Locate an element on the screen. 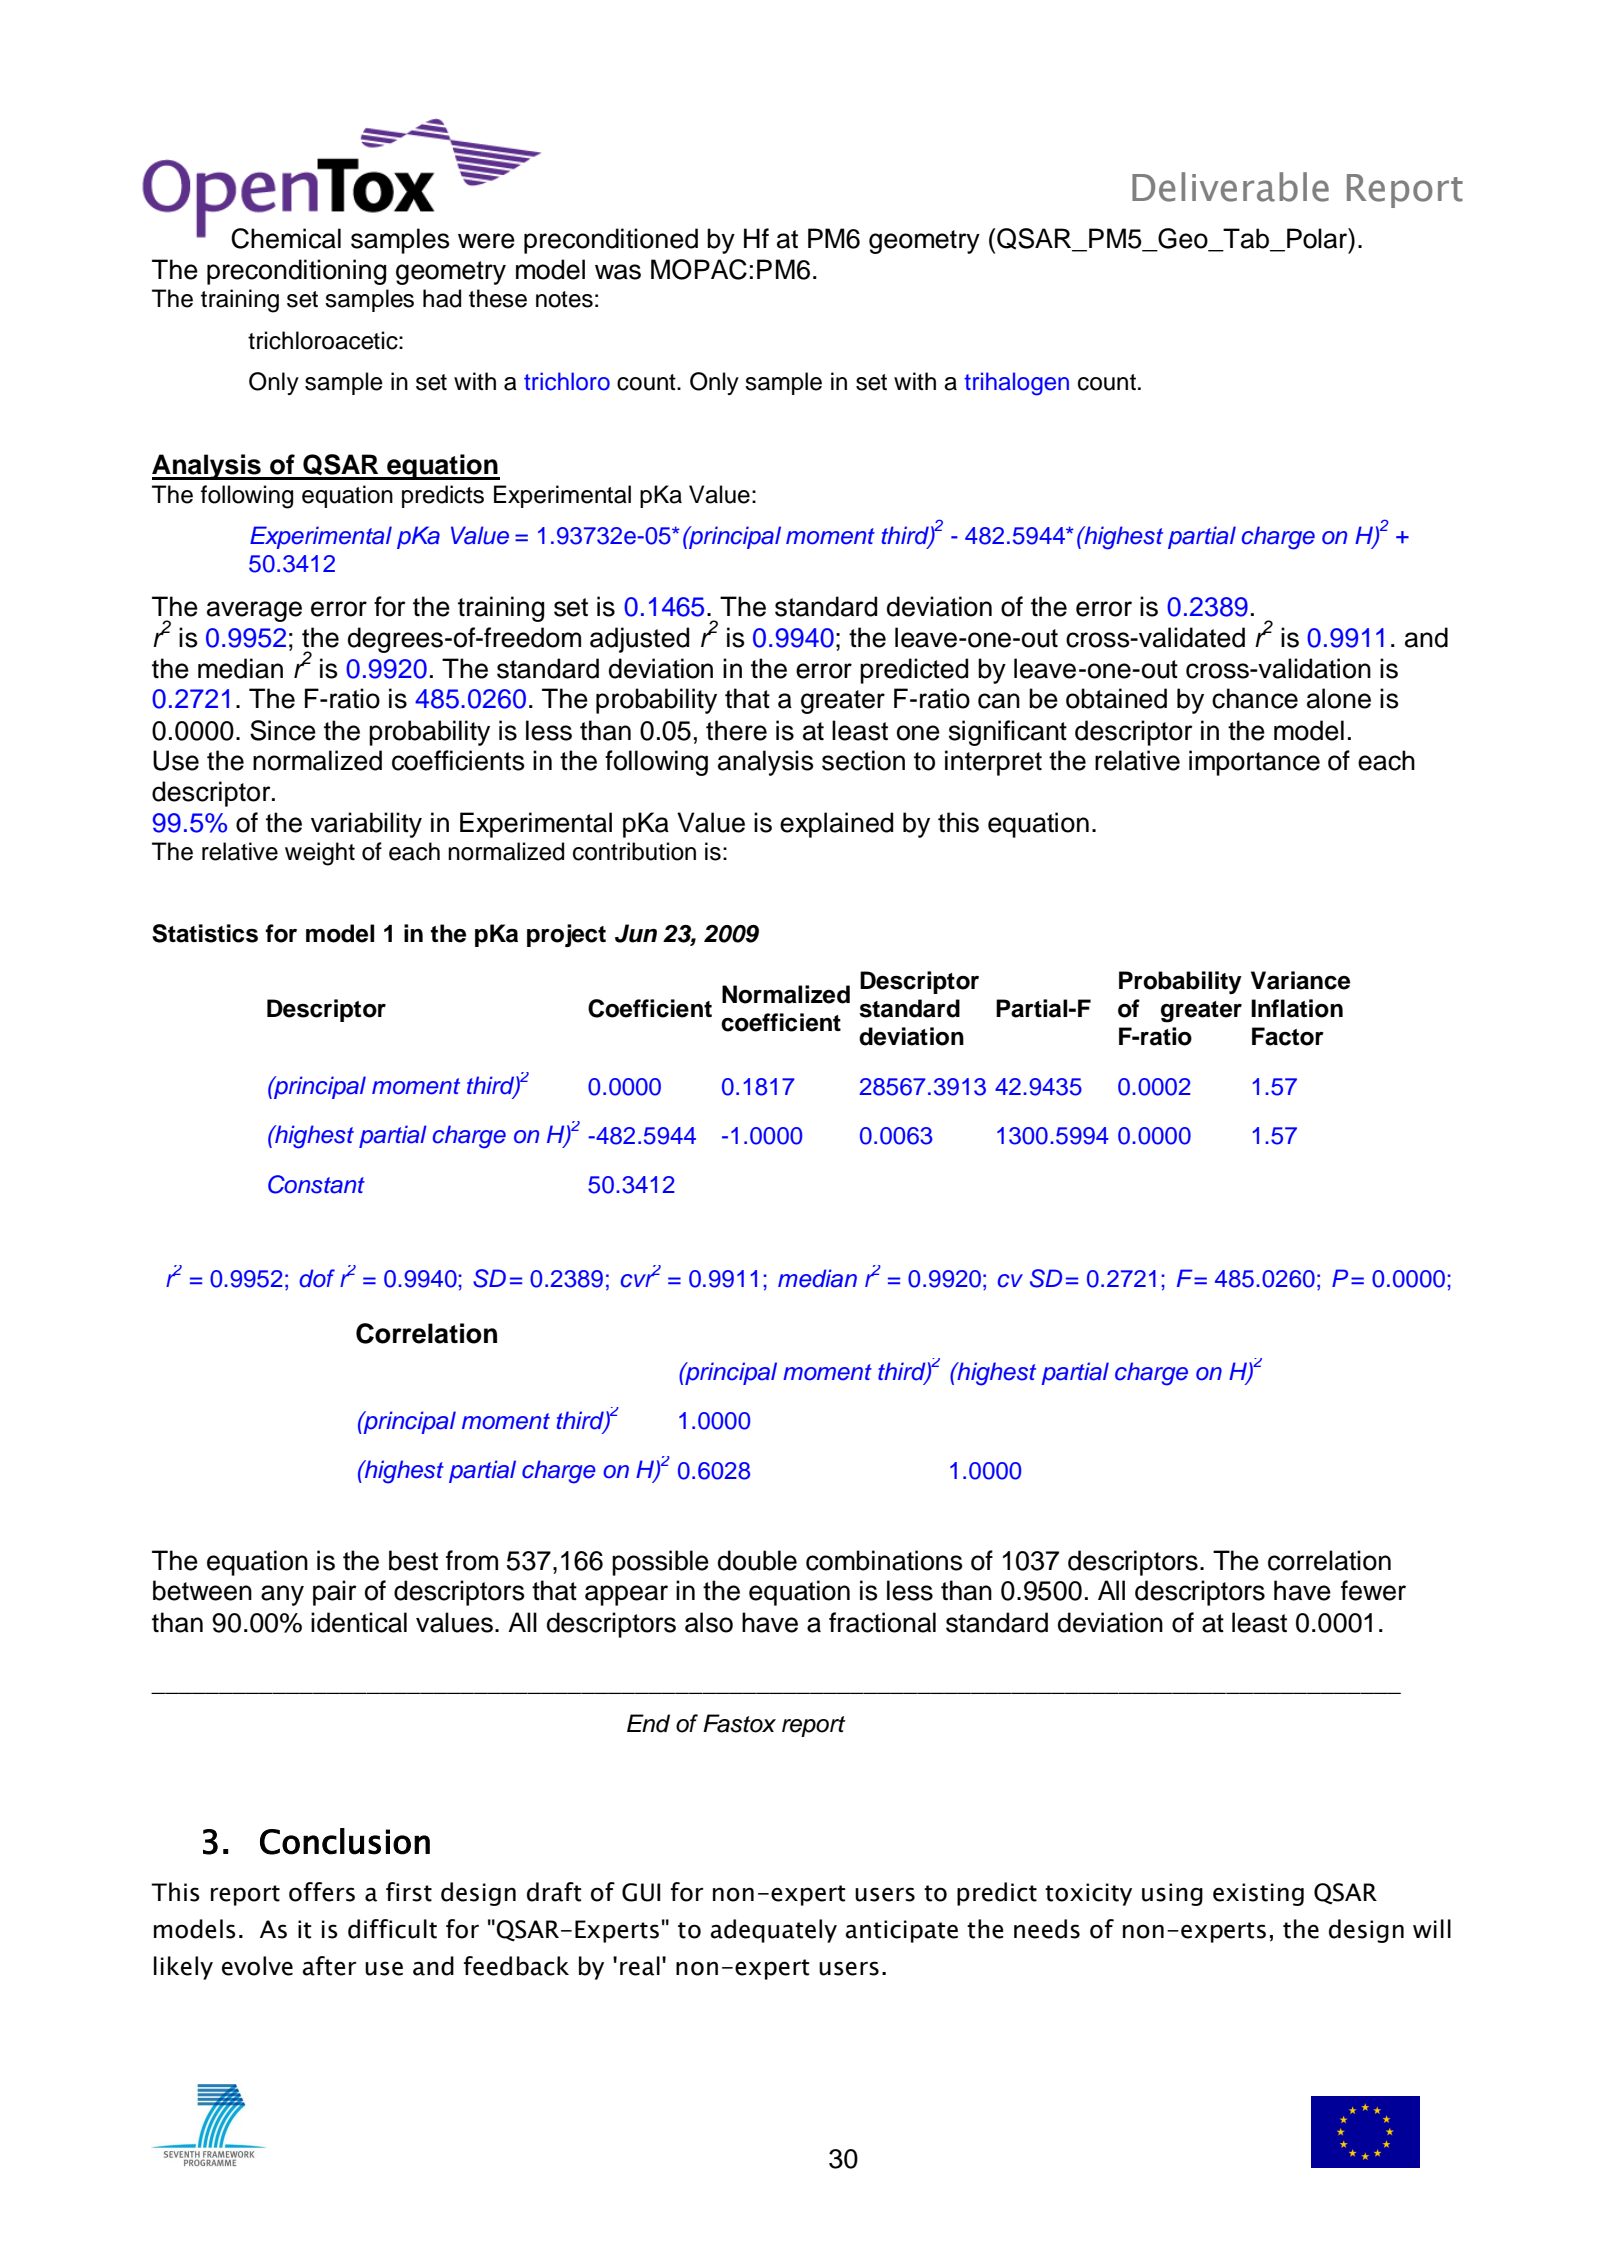  Deliverable is located at coordinates (1230, 187).
